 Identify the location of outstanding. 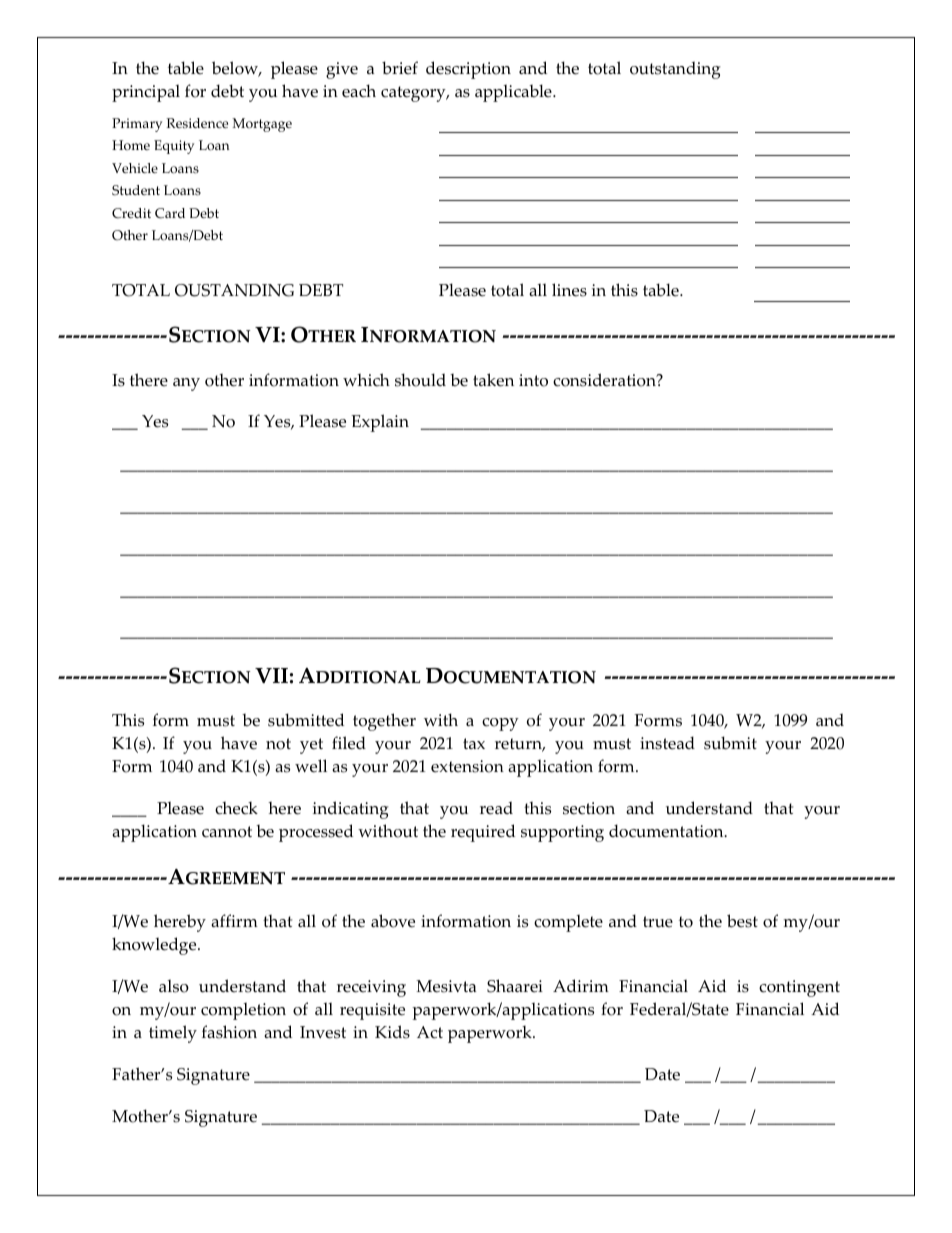
(675, 70).
